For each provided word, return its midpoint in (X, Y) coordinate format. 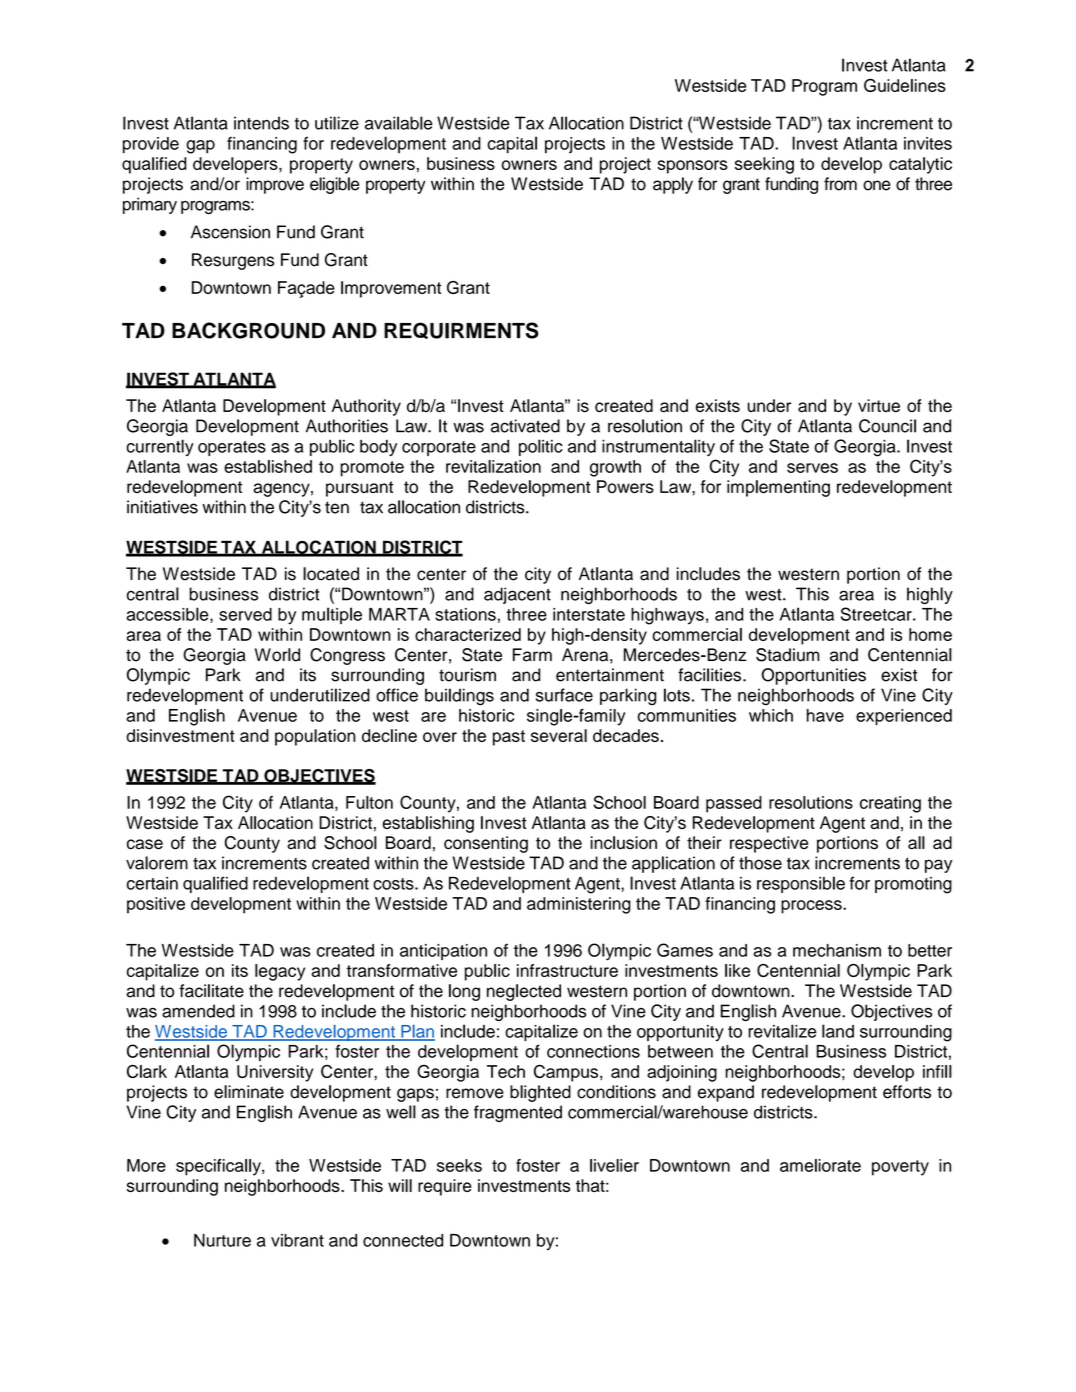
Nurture (222, 1240)
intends (261, 123)
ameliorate (820, 1165)
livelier (614, 1165)
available (399, 123)
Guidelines (905, 85)
